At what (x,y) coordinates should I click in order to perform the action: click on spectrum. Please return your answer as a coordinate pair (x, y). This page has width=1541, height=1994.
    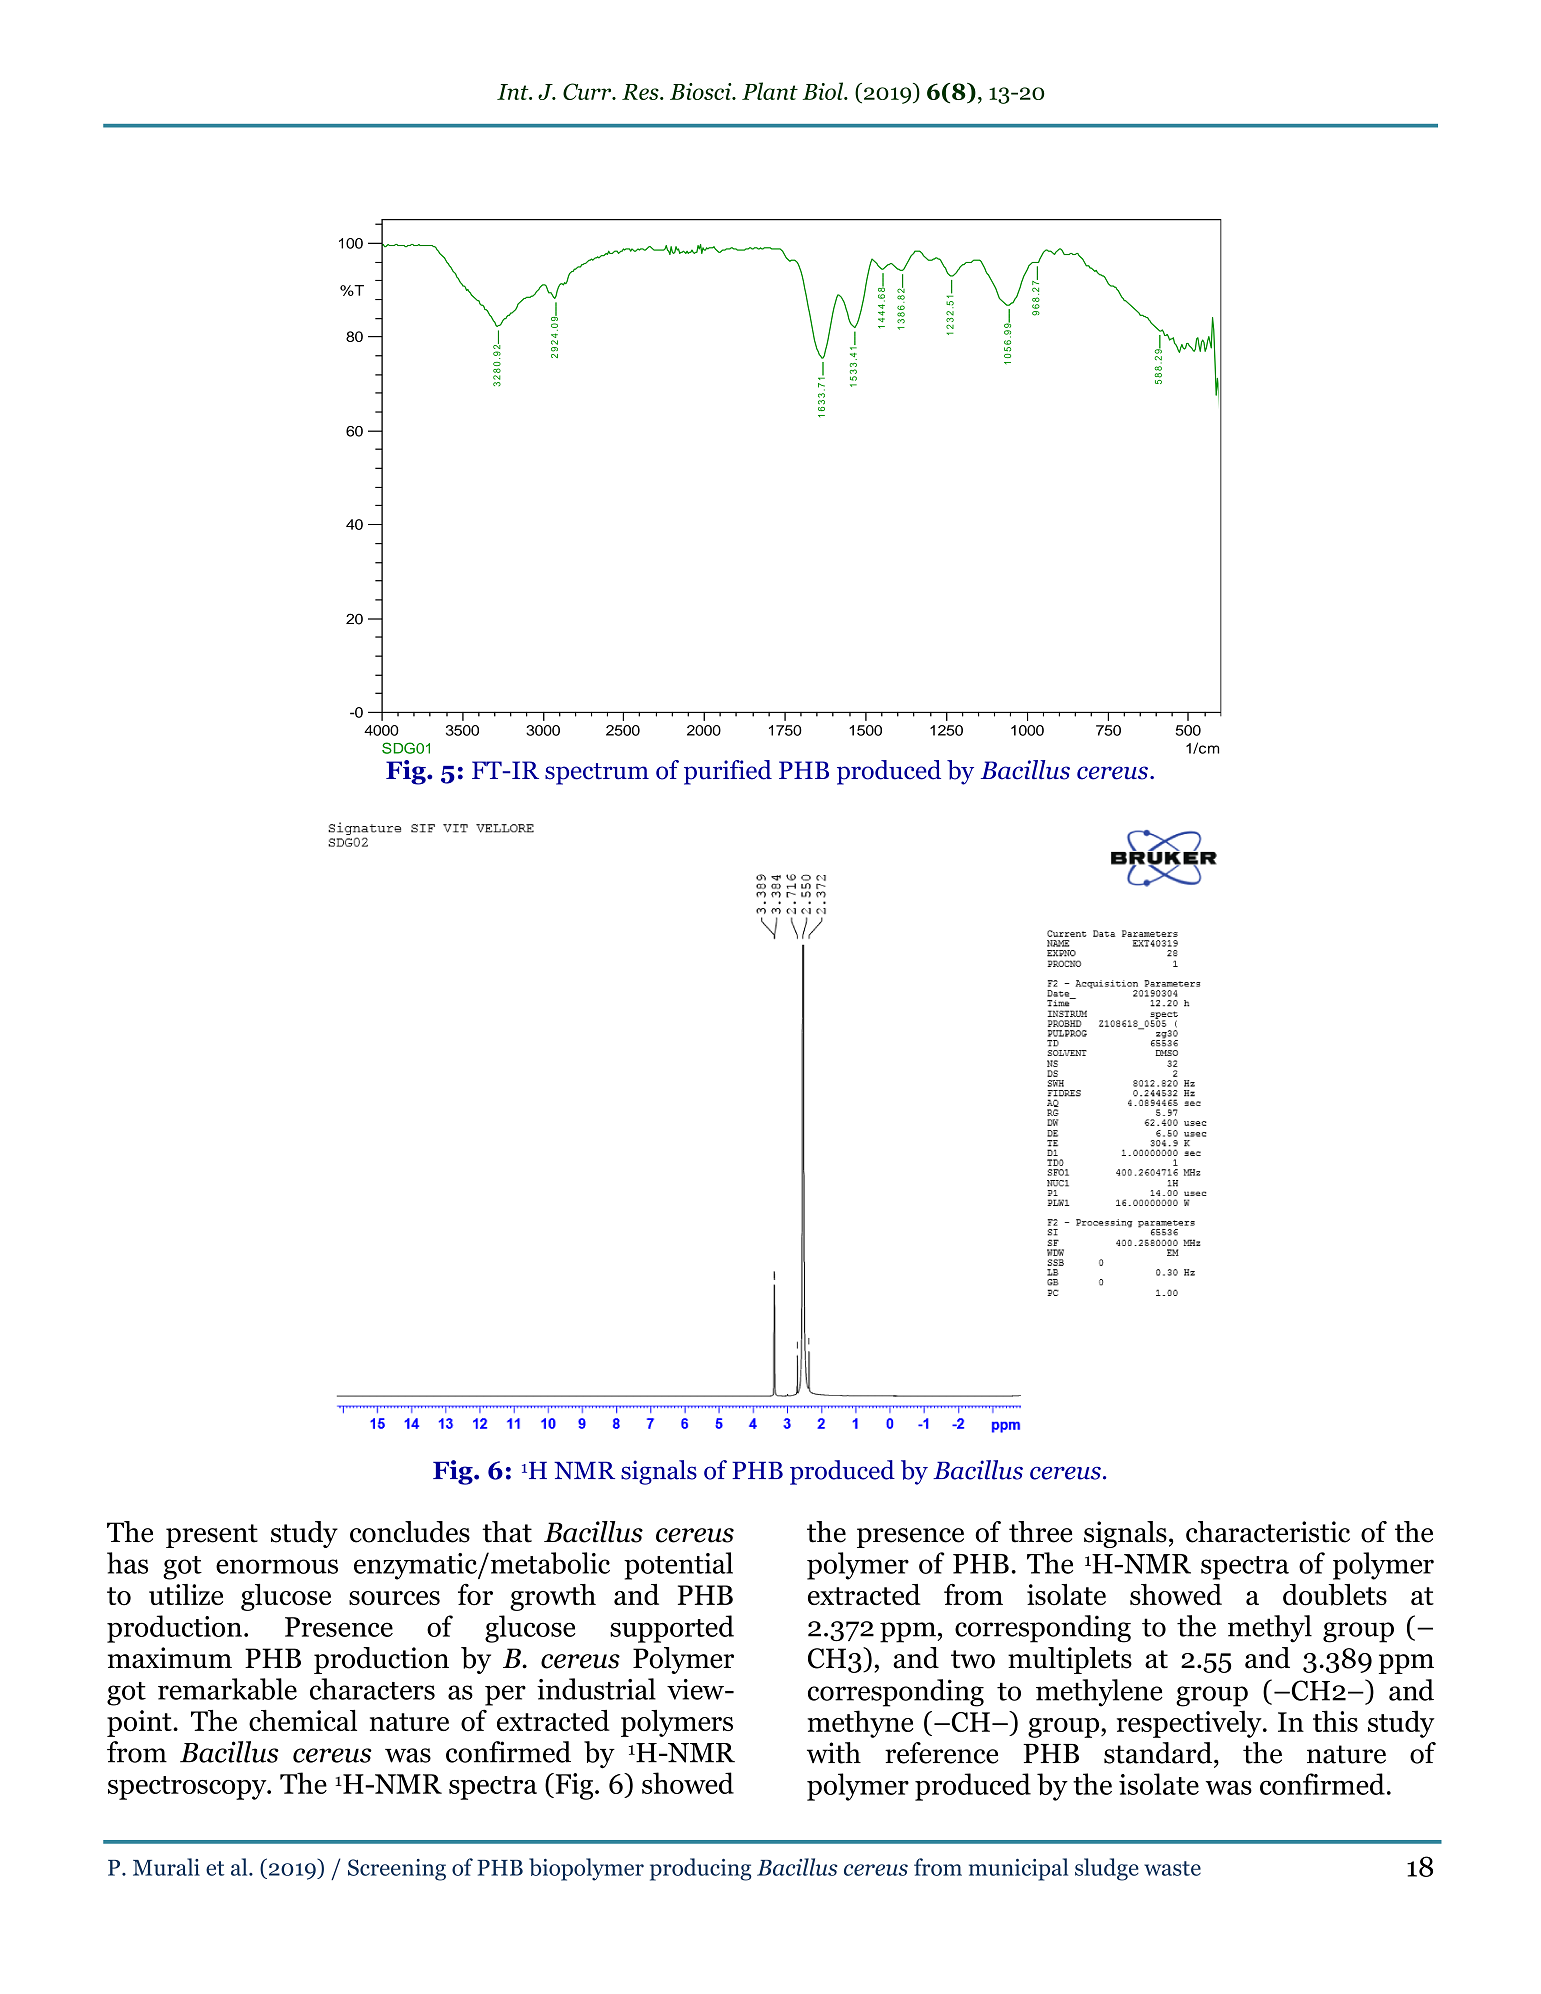
    Looking at the image, I should click on (597, 774).
